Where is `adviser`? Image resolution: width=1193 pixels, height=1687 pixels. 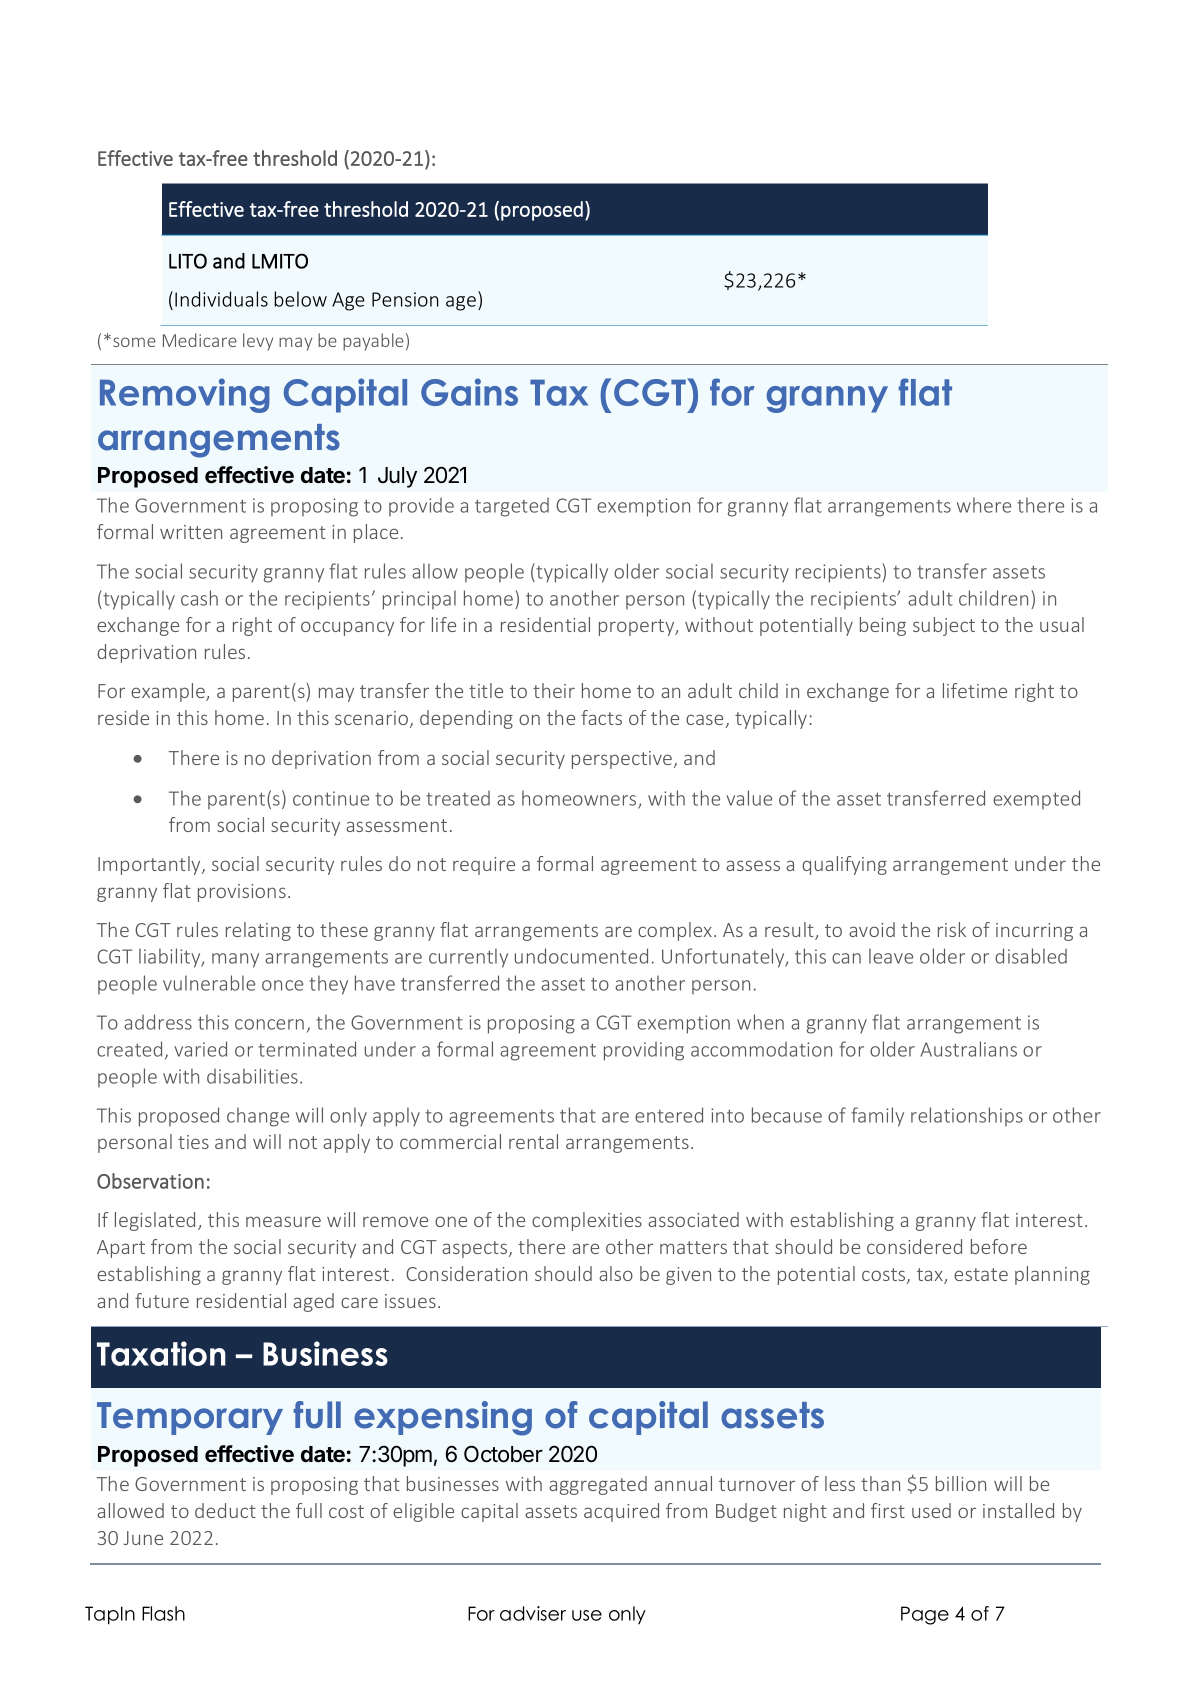
adviser is located at coordinates (533, 1613).
